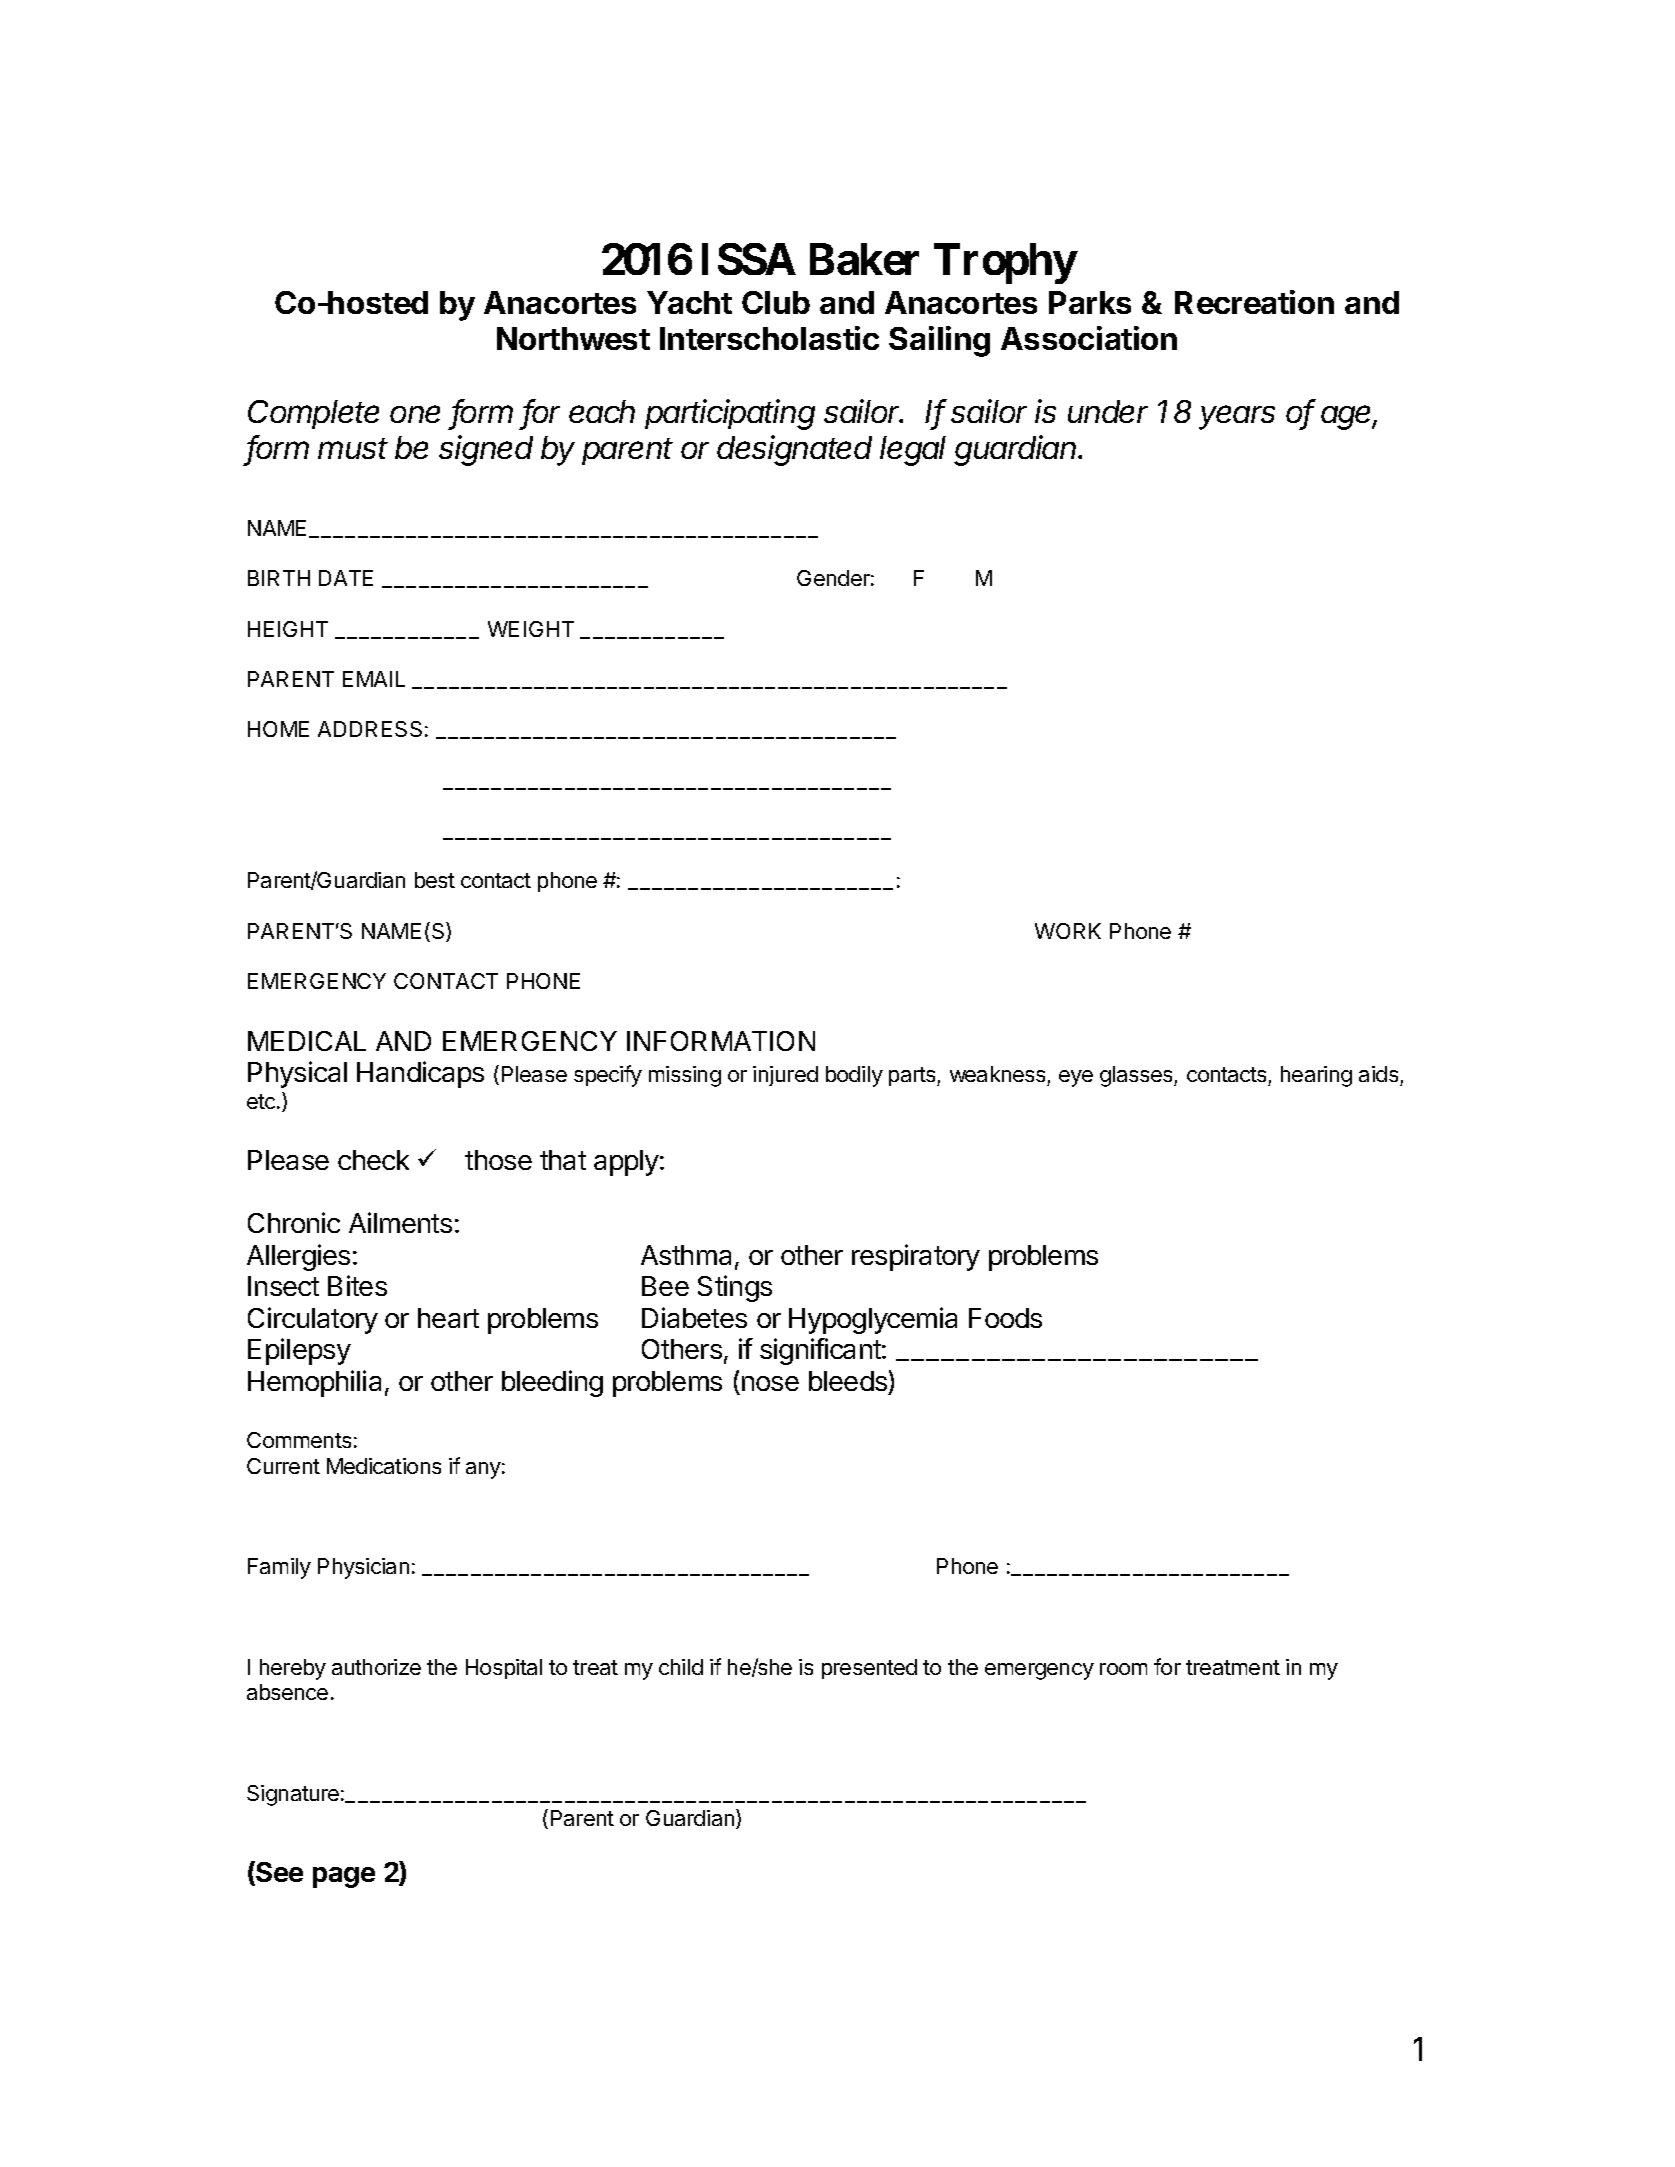 This document has height=2167, width=1675. Describe the element at coordinates (776, 302) in the document. I see `Club` at that location.
